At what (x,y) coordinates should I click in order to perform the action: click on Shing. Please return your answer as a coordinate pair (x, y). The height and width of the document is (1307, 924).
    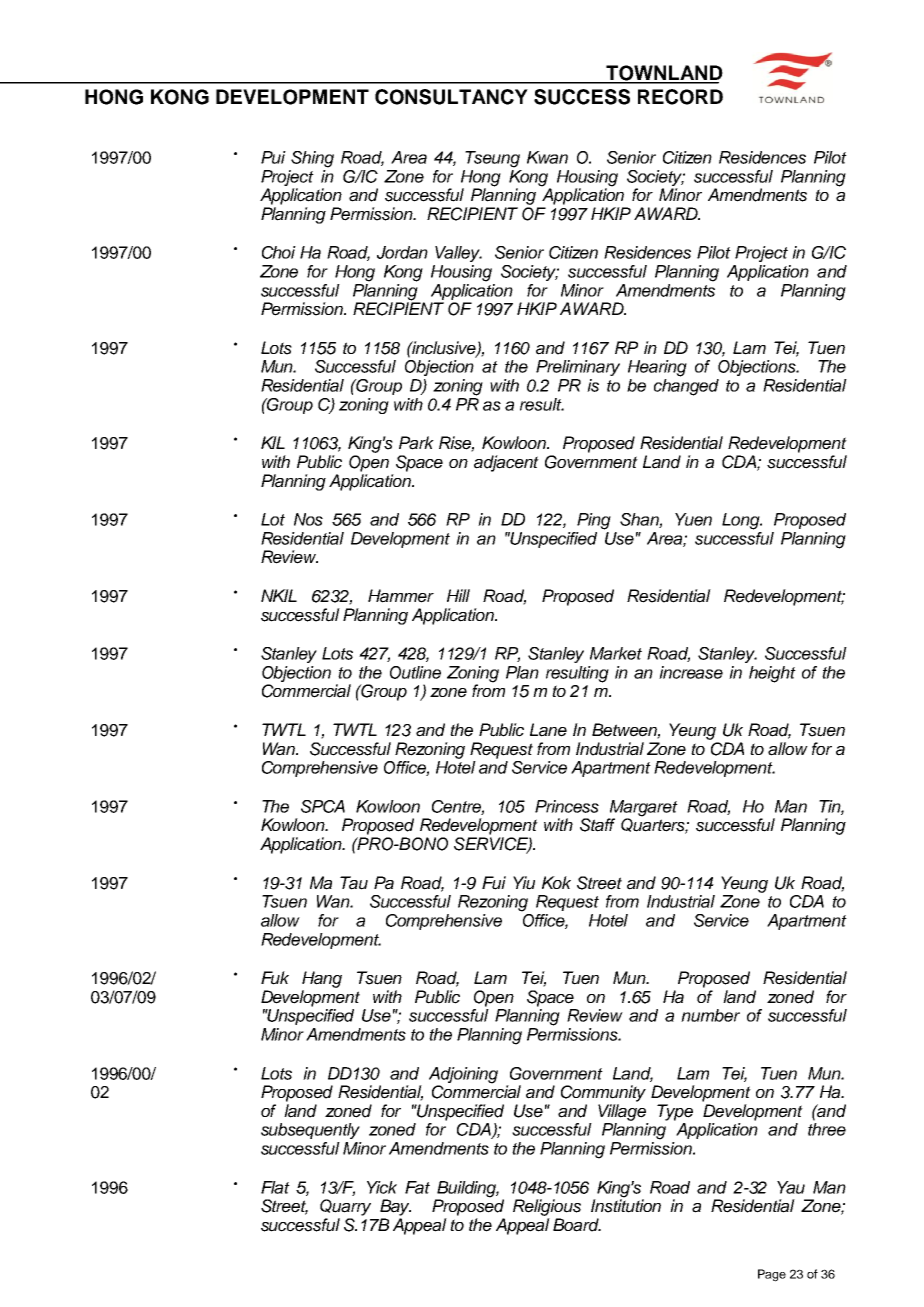
    Looking at the image, I should click on (312, 159).
